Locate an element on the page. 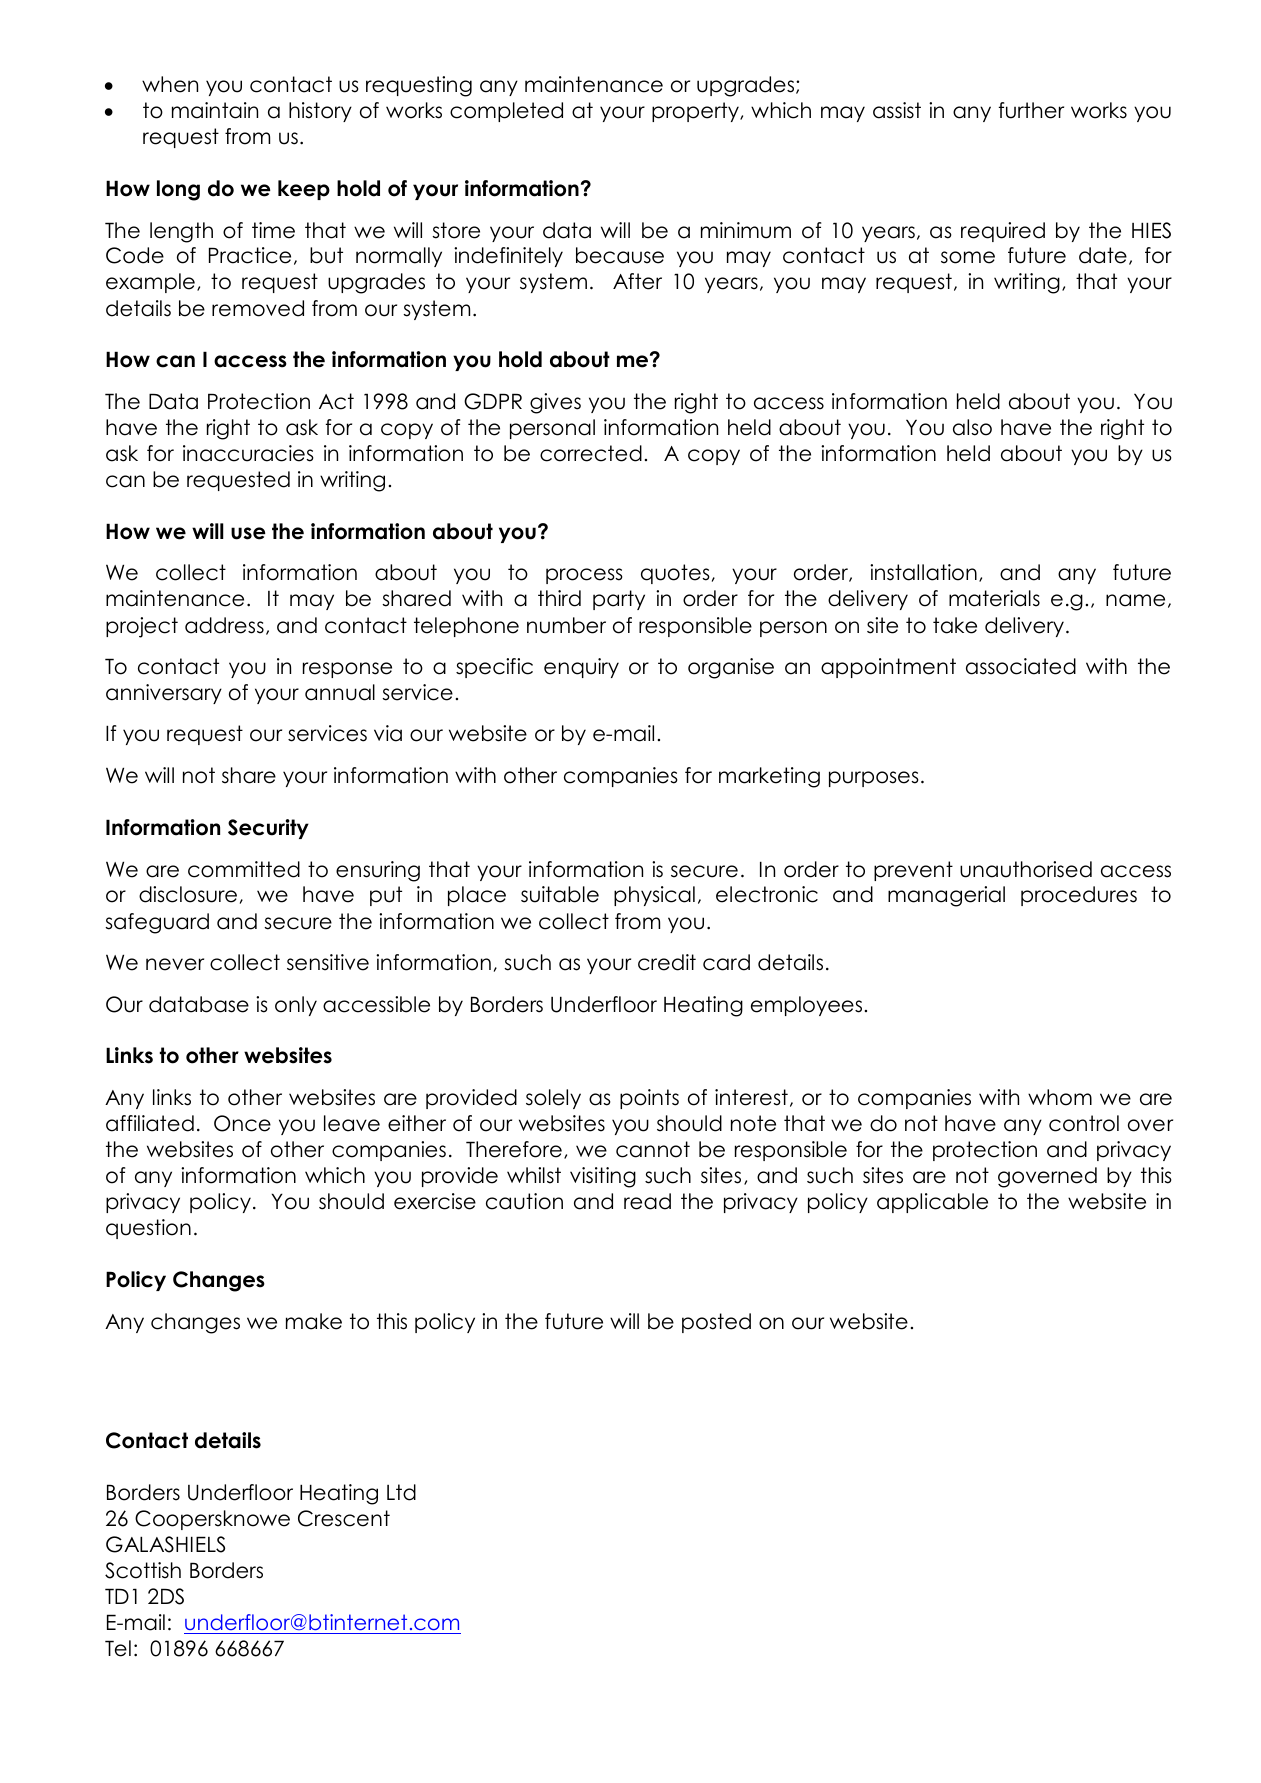 This page has height=1783, width=1261. physical is located at coordinates (654, 896).
